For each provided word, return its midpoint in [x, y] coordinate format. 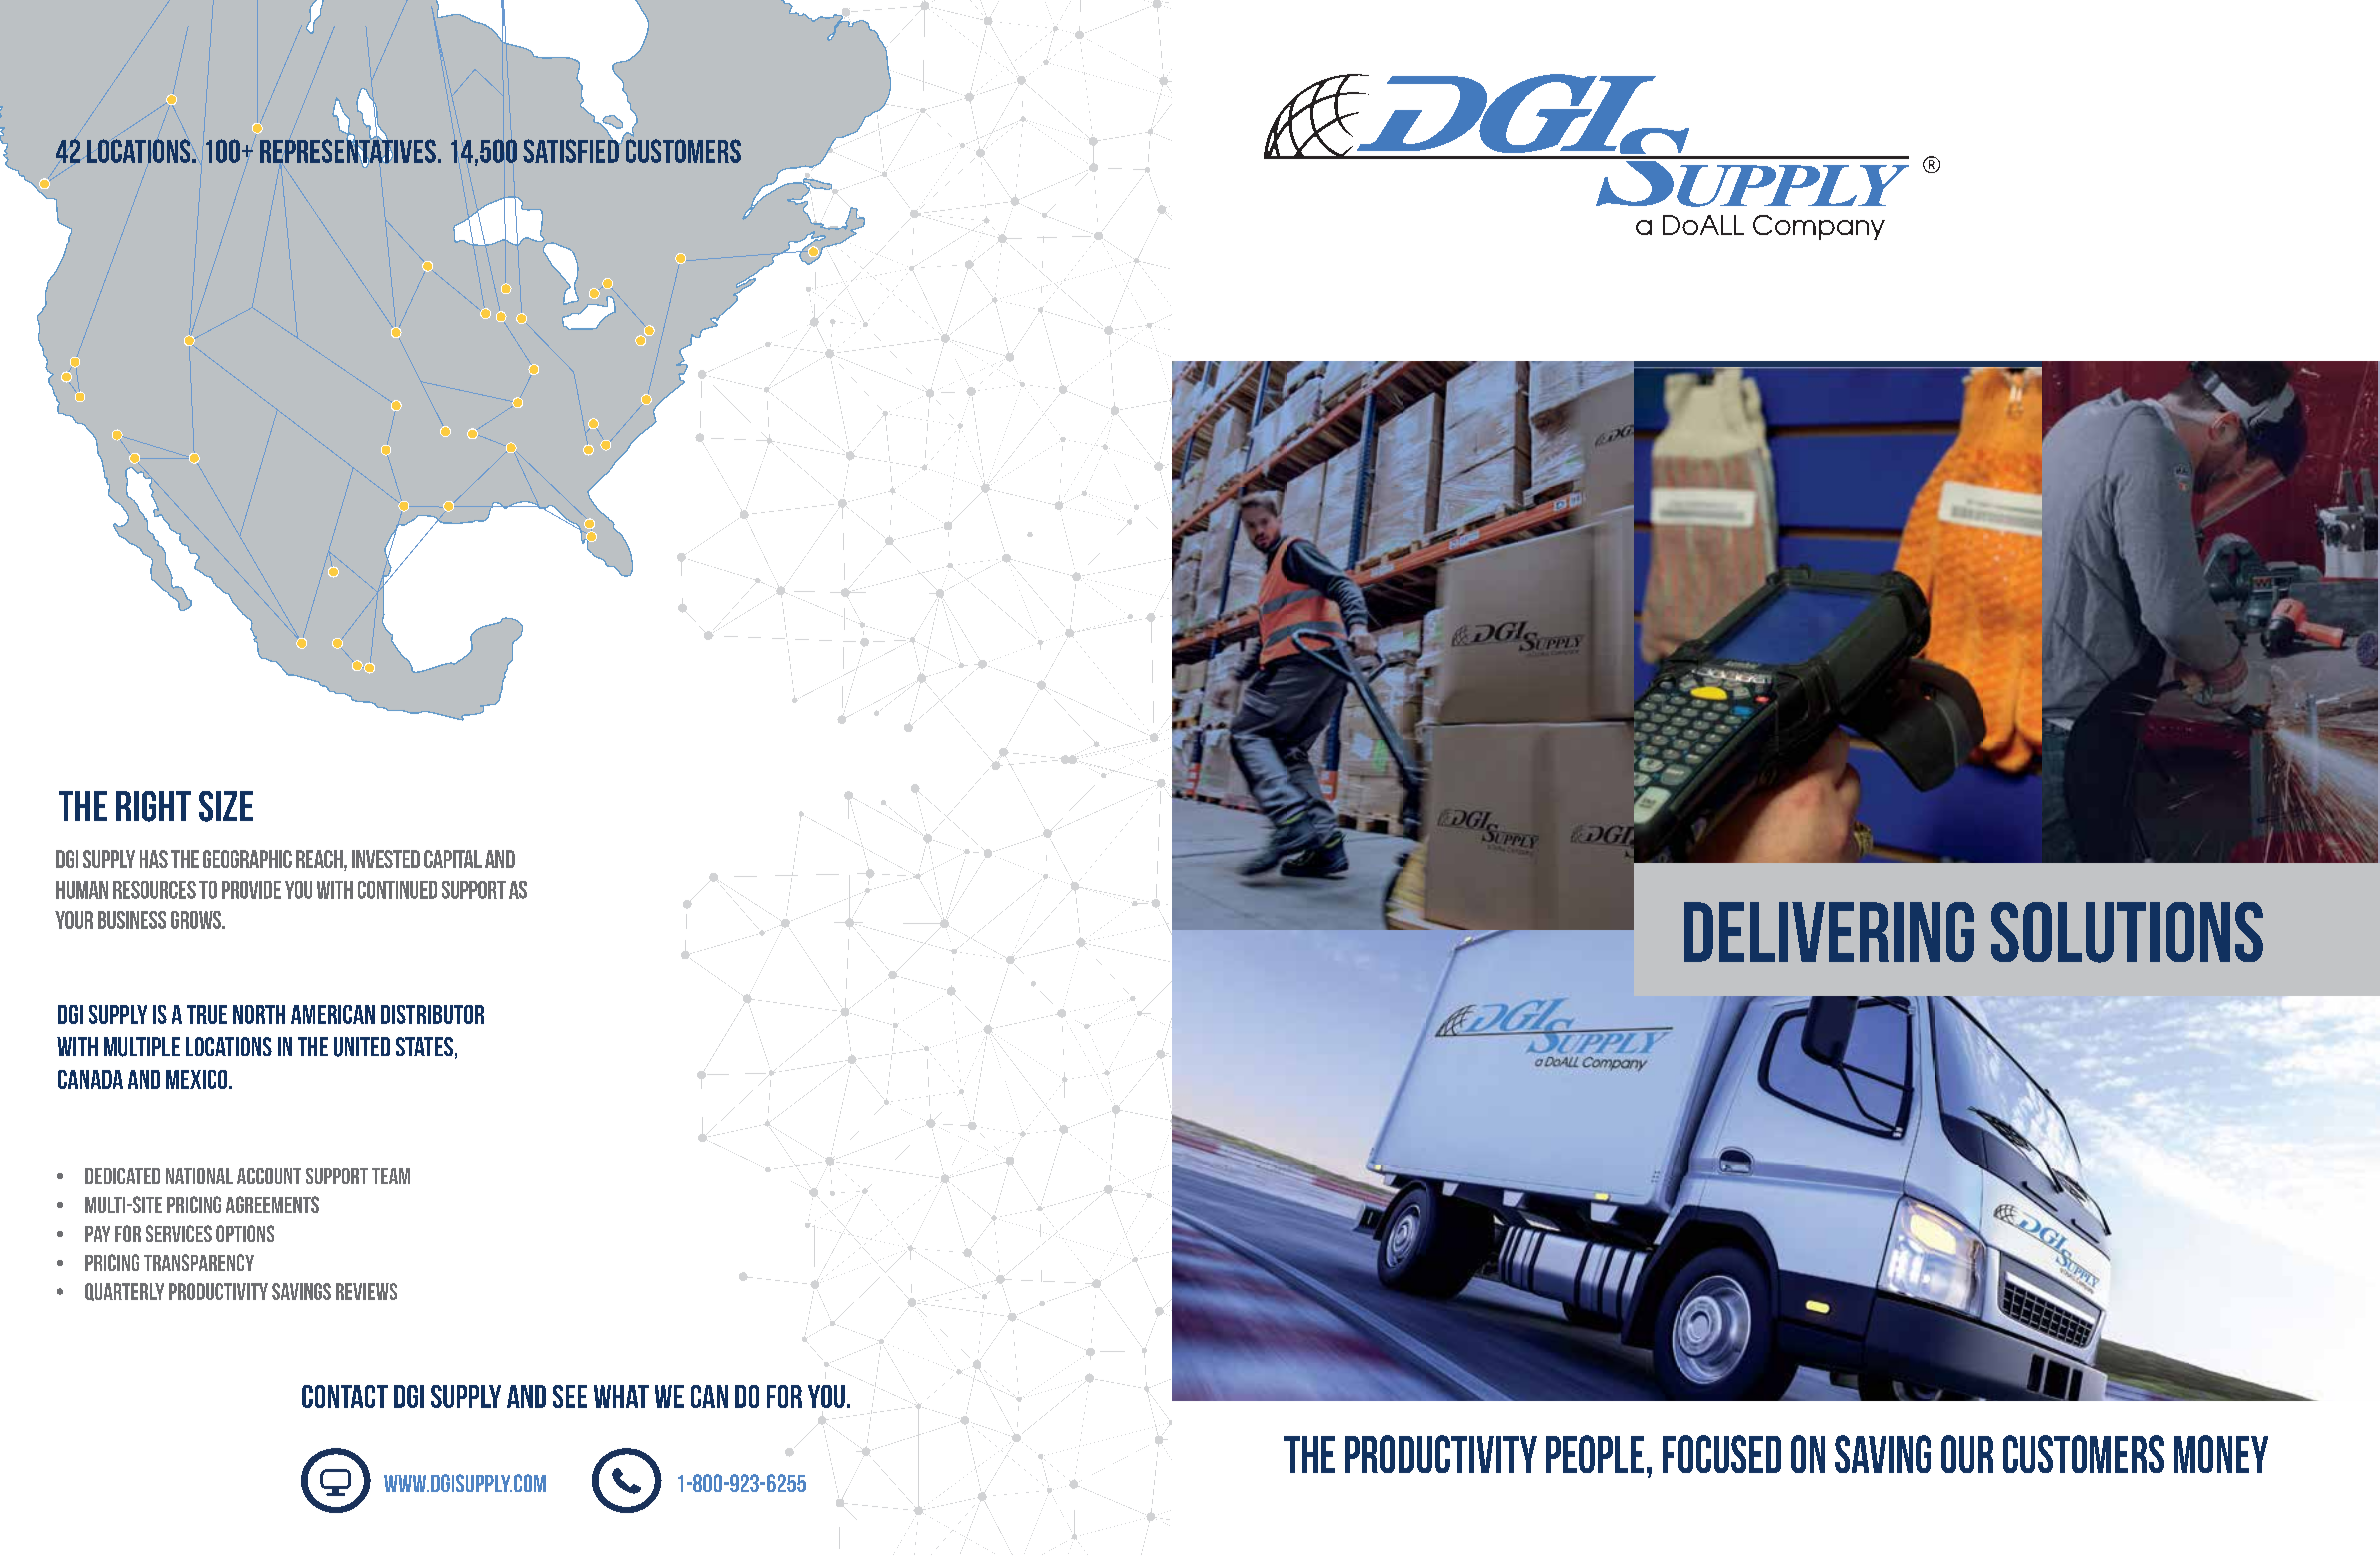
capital [453, 859]
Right [153, 806]
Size [226, 806]
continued [397, 890]
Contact [345, 1396]
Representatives [348, 151]
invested [386, 859]
